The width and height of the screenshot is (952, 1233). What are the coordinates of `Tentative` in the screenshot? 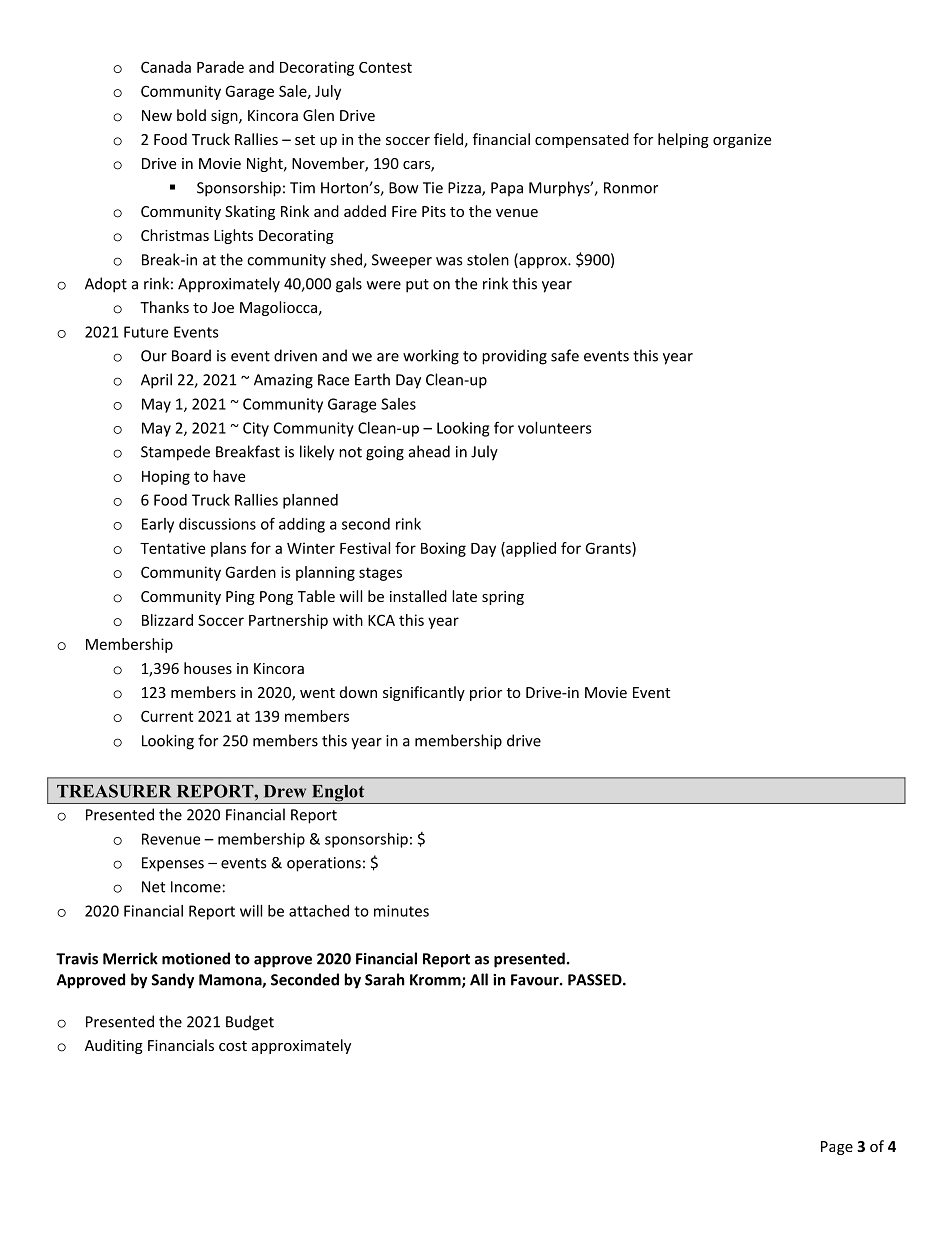 It's located at (172, 548).
